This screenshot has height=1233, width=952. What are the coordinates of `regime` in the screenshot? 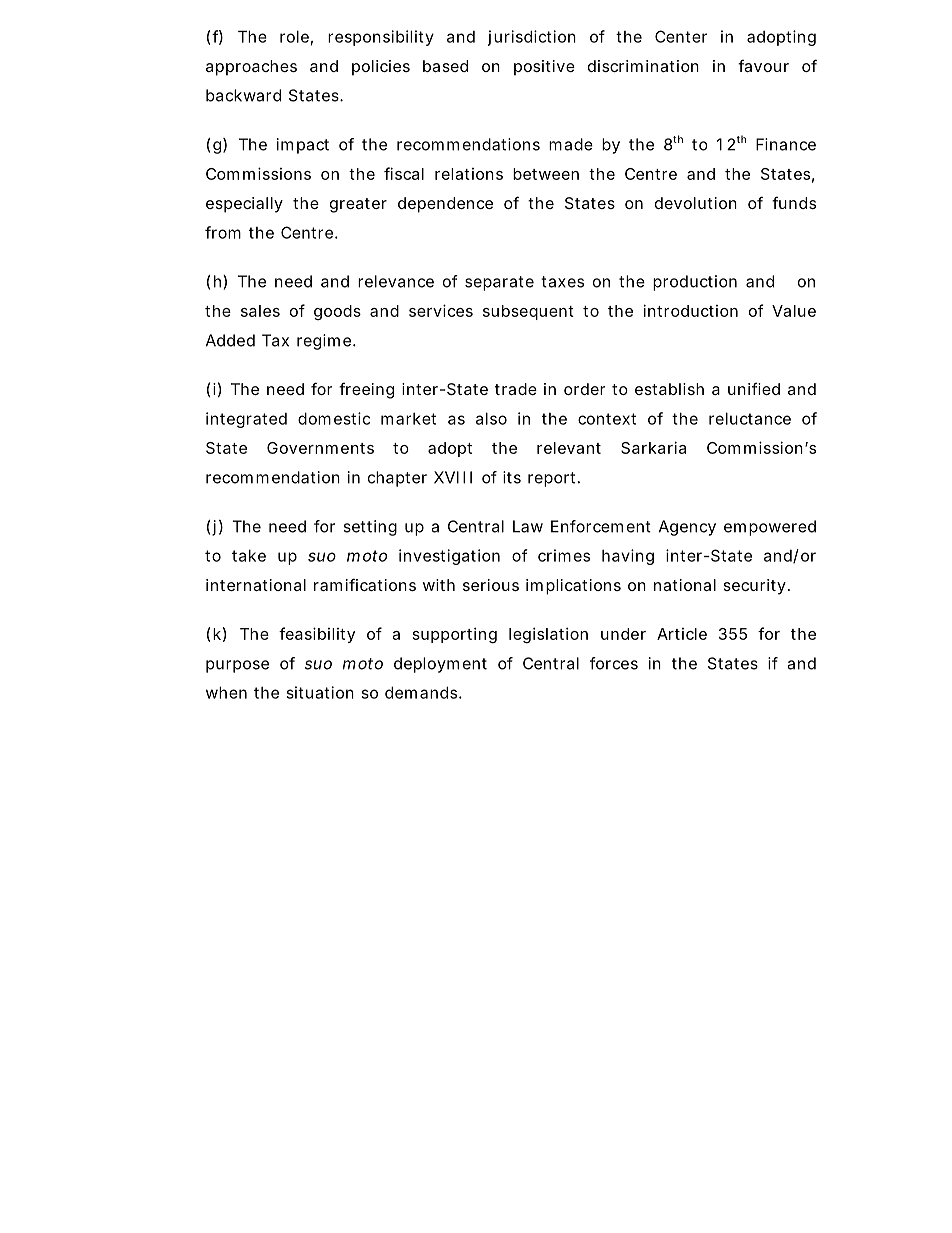 It's located at (324, 342).
